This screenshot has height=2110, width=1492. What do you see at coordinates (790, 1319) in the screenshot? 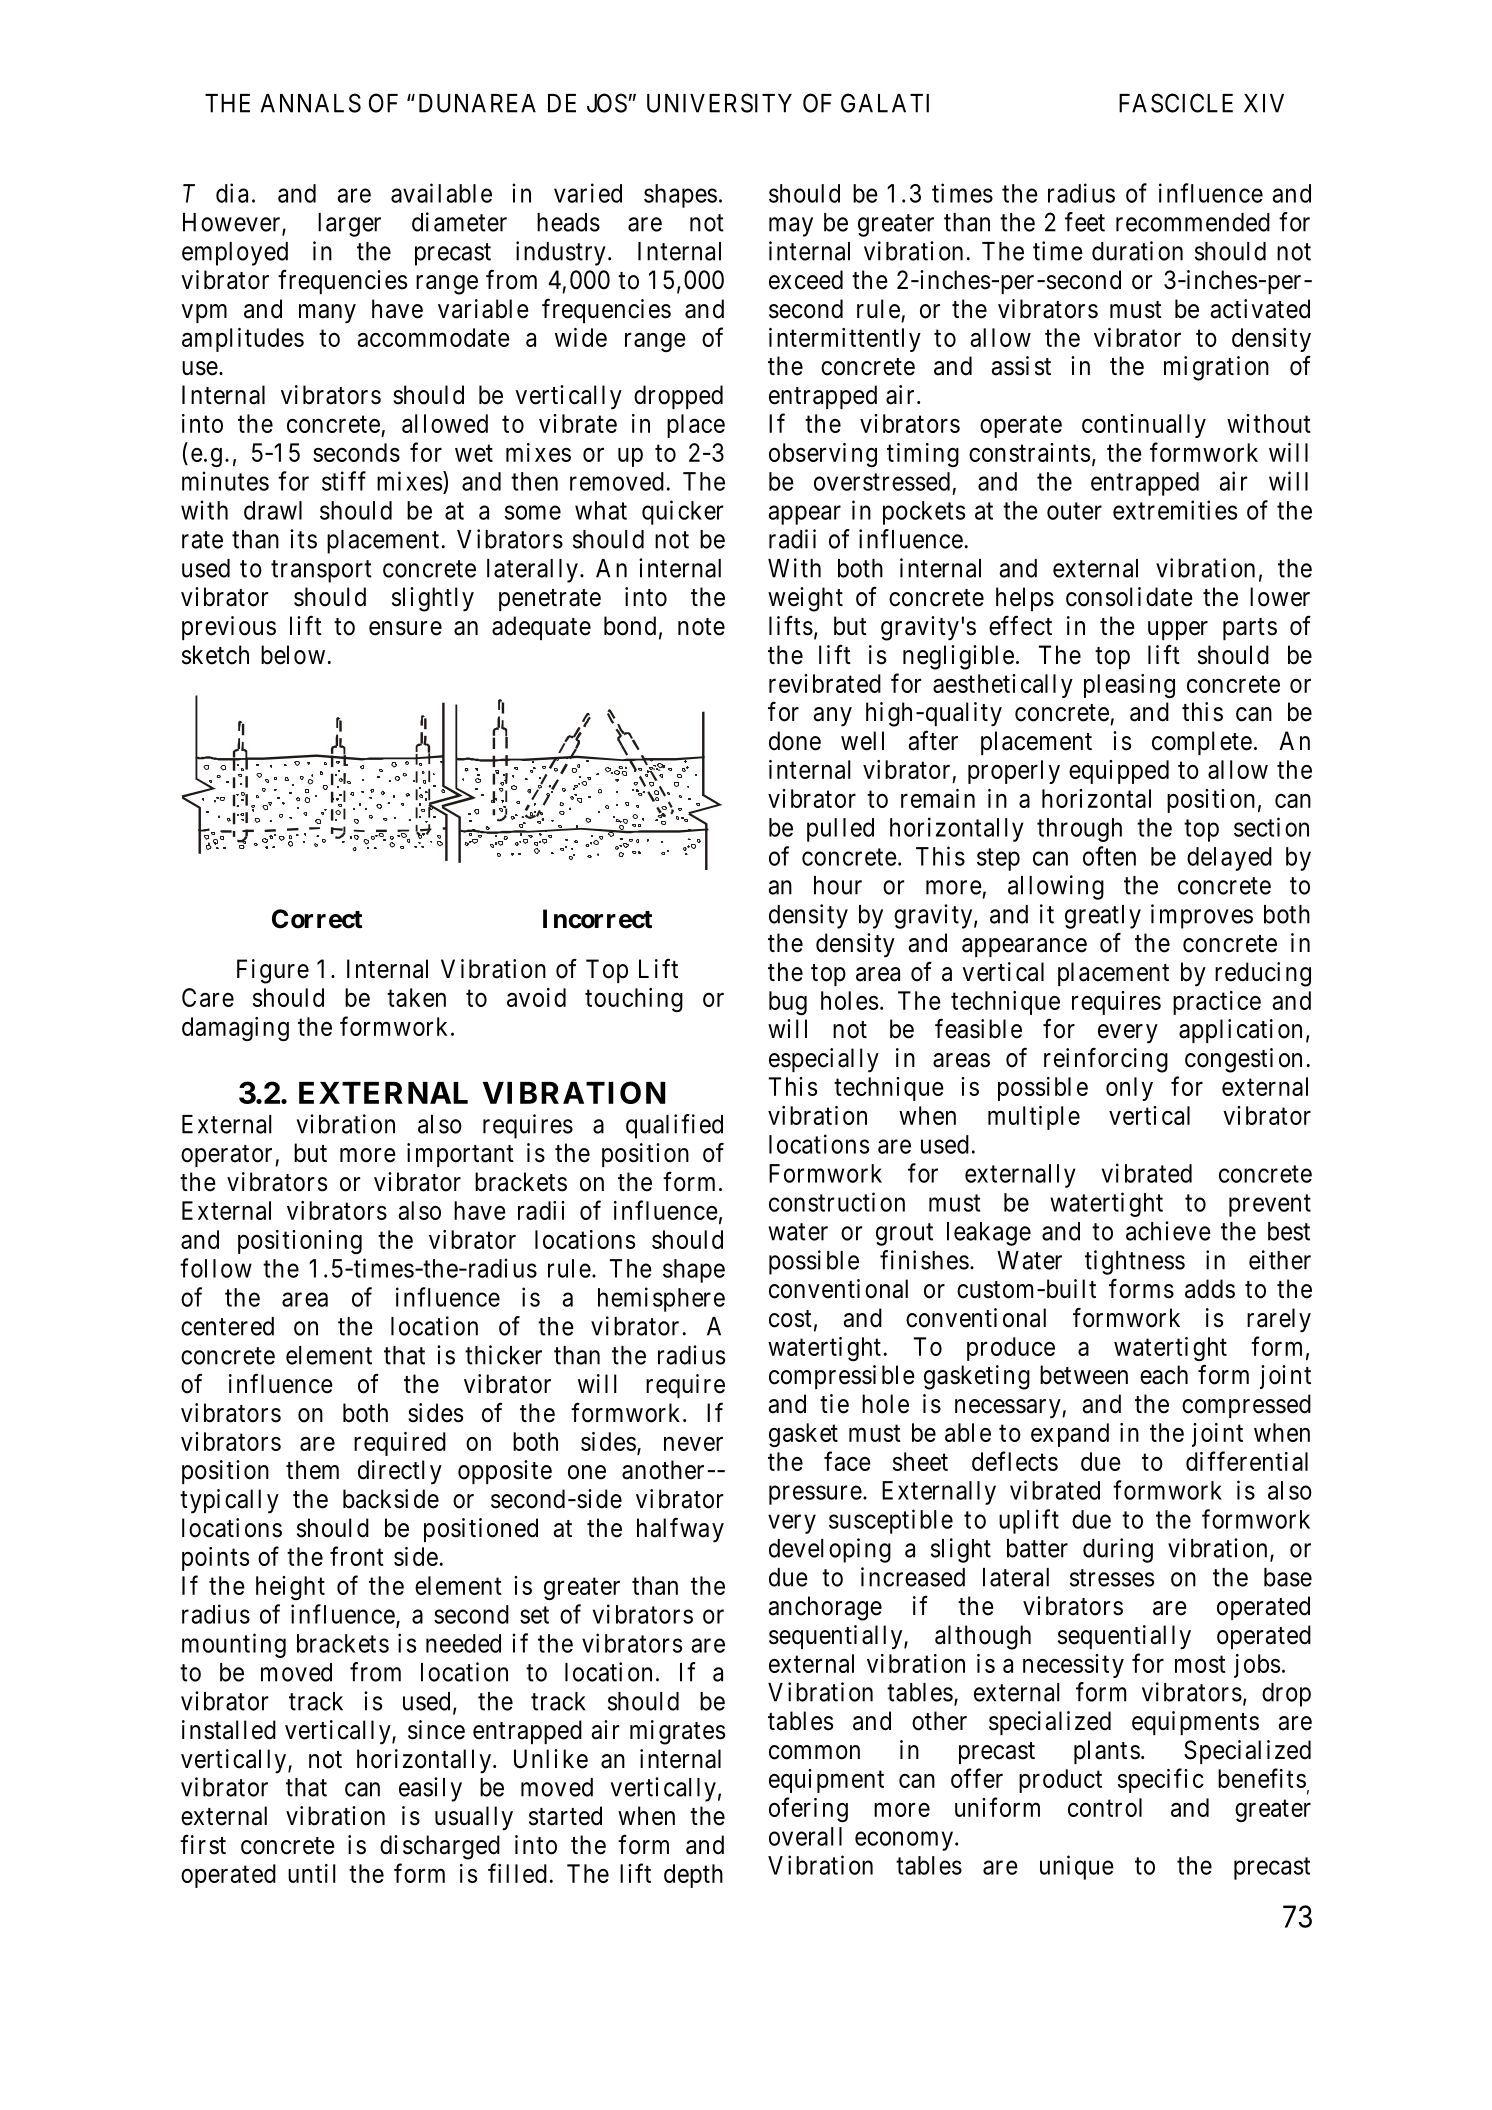
I see `cost` at bounding box center [790, 1319].
